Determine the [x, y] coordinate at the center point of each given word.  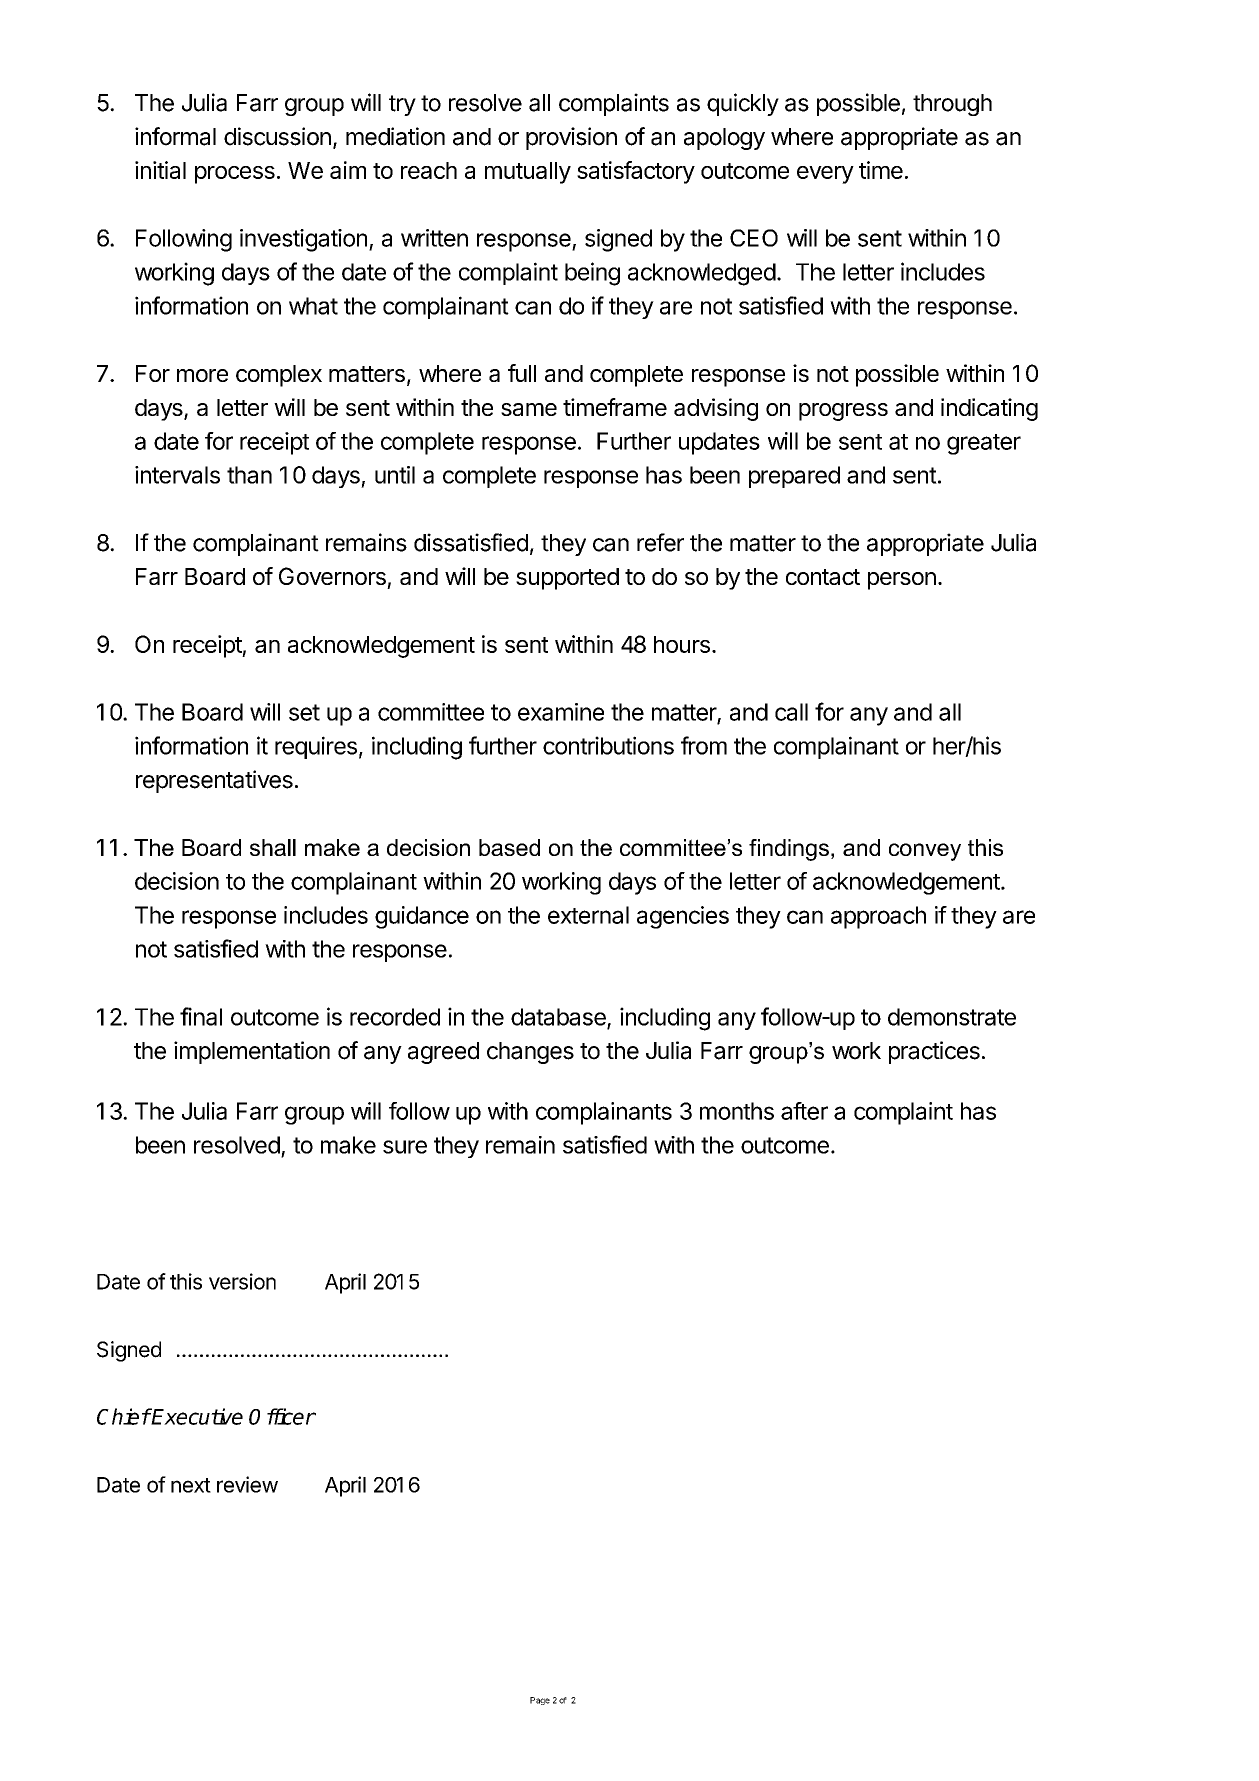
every [825, 175]
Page [540, 1701]
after [804, 1111]
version [242, 1281]
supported [567, 579]
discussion [277, 136]
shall [273, 847]
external [588, 915]
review [247, 1484]
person [902, 581]
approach [878, 917]
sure [405, 1147]
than [249, 475]
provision [571, 138]
